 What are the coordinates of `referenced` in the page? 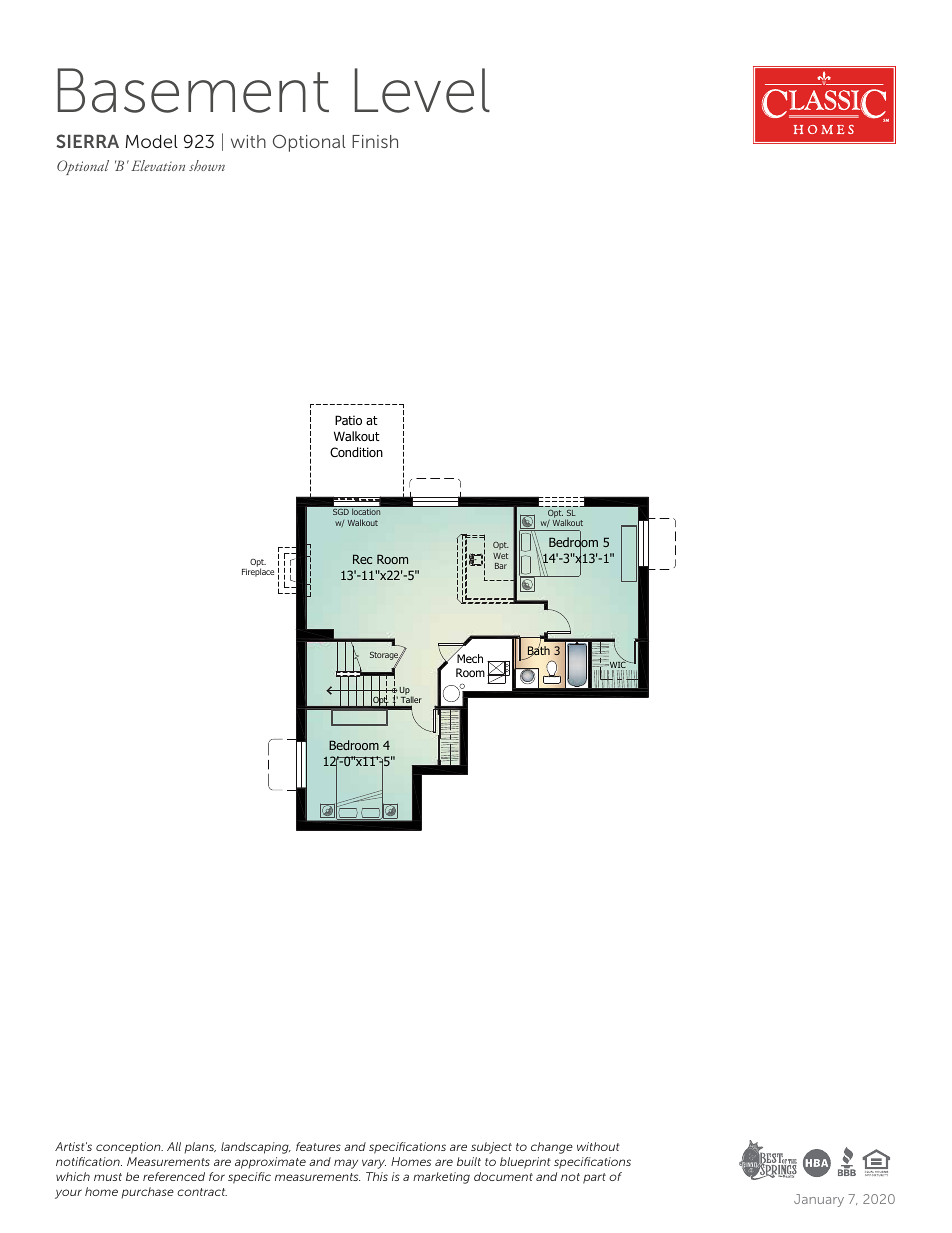 It's located at (174, 1176).
